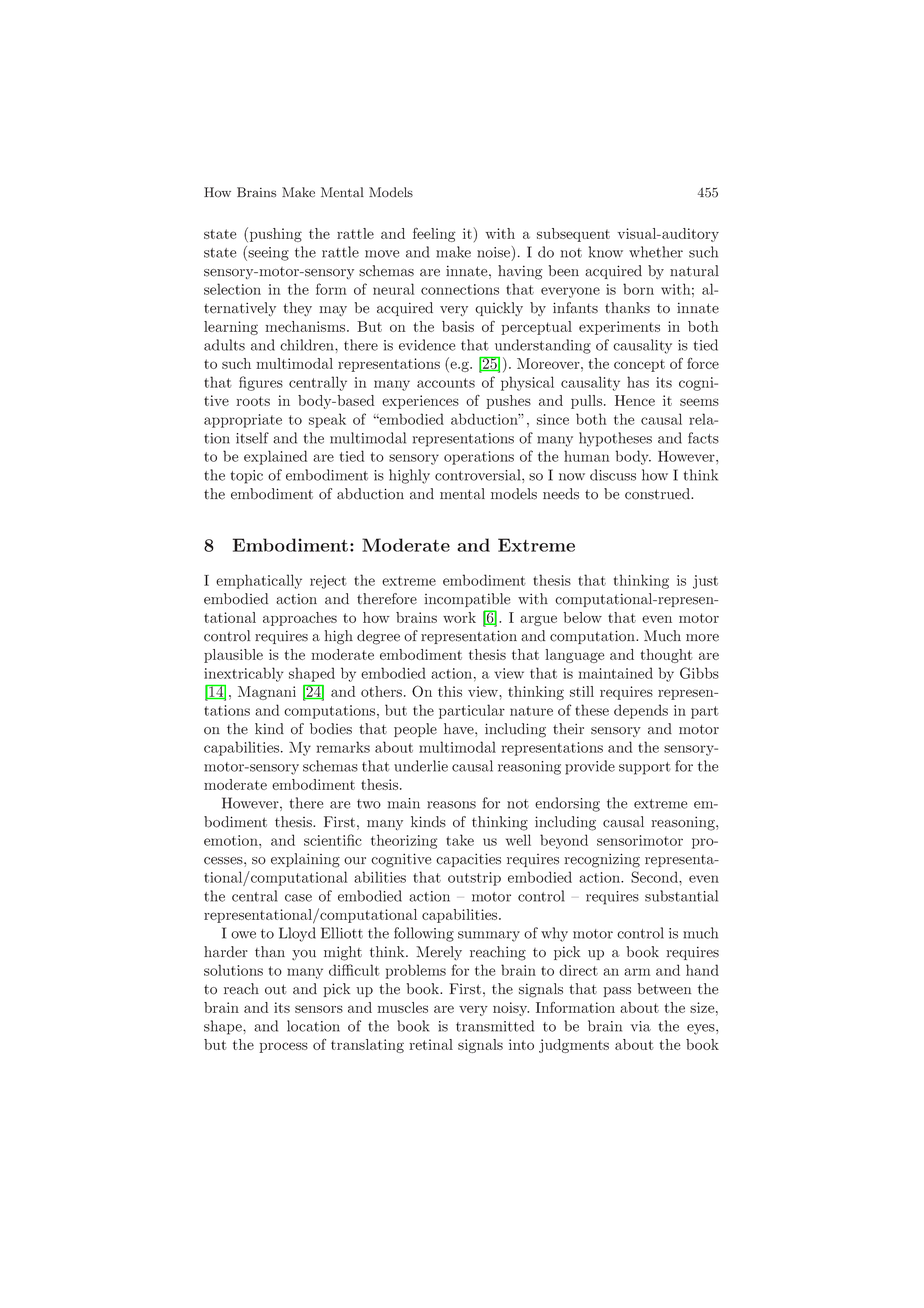 This screenshot has width=924, height=1308. I want to click on thought, so click(666, 656).
